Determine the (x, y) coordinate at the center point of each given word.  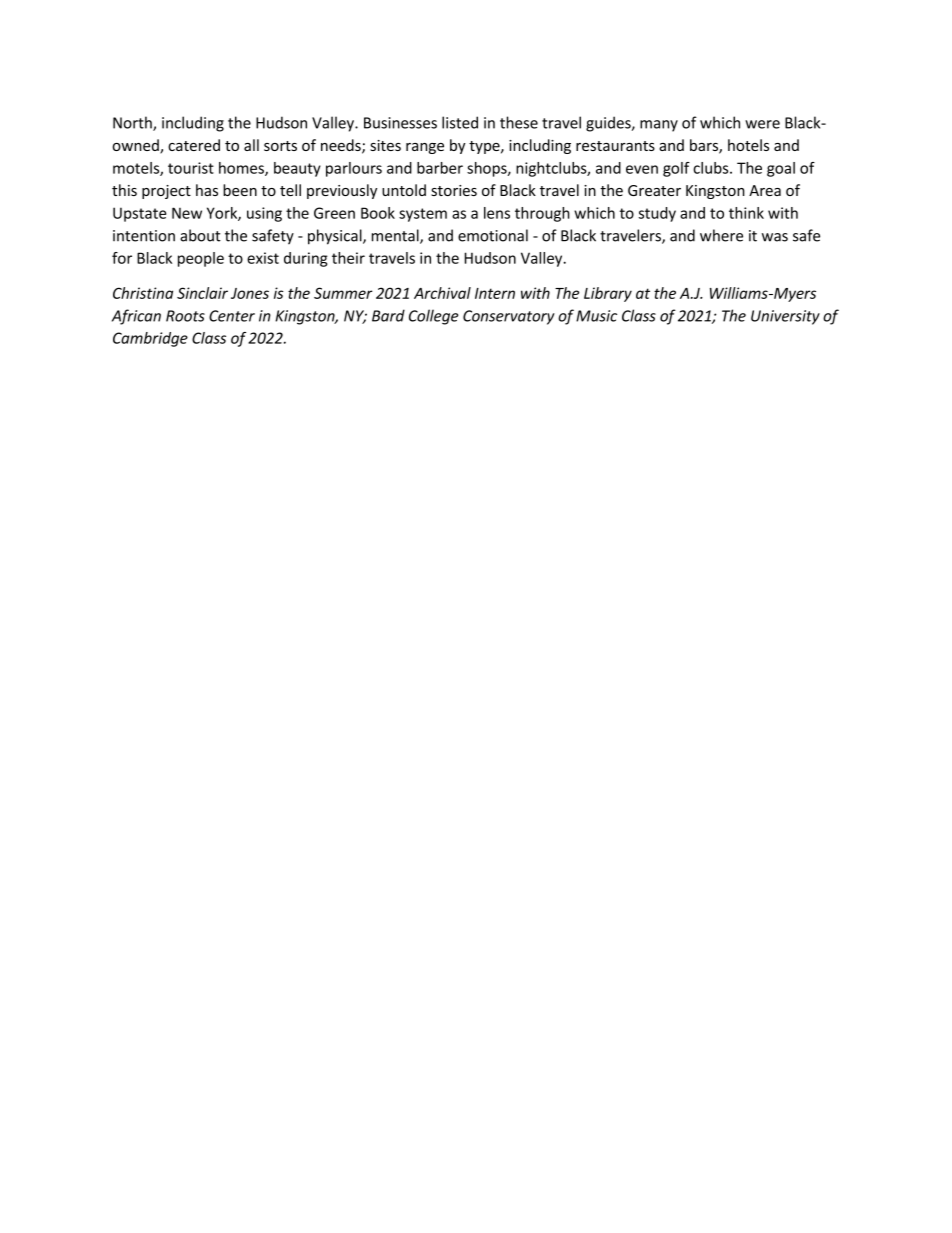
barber (440, 168)
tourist (191, 168)
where (721, 235)
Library (608, 294)
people (201, 259)
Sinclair (202, 293)
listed (460, 122)
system (423, 215)
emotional (493, 235)
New (187, 213)
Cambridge (150, 339)
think (746, 213)
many (659, 126)
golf (676, 169)
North (133, 123)
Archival (442, 293)
